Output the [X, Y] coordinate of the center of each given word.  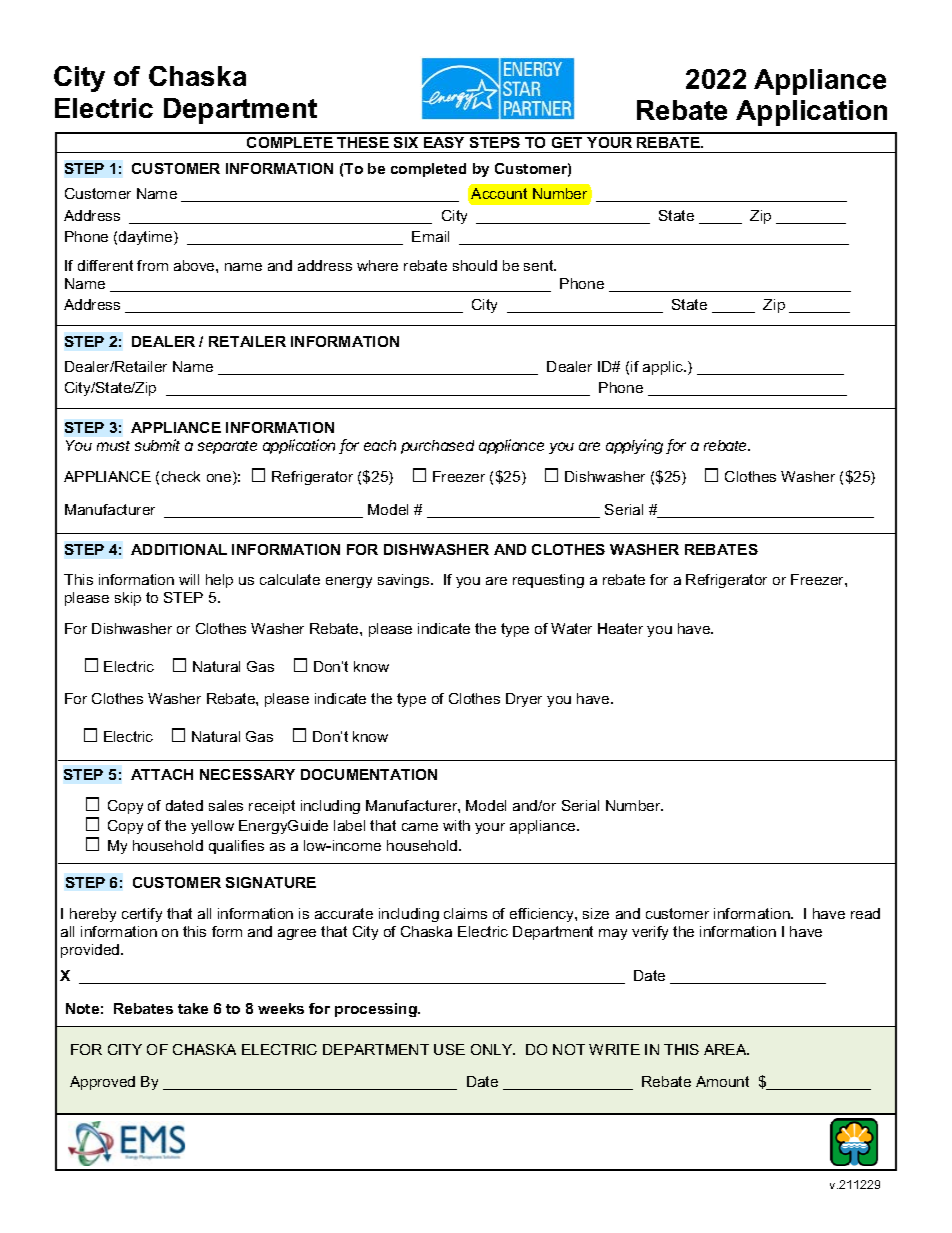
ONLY [493, 1049]
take [193, 1008]
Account [499, 193]
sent [540, 265]
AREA [726, 1049]
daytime [147, 238]
